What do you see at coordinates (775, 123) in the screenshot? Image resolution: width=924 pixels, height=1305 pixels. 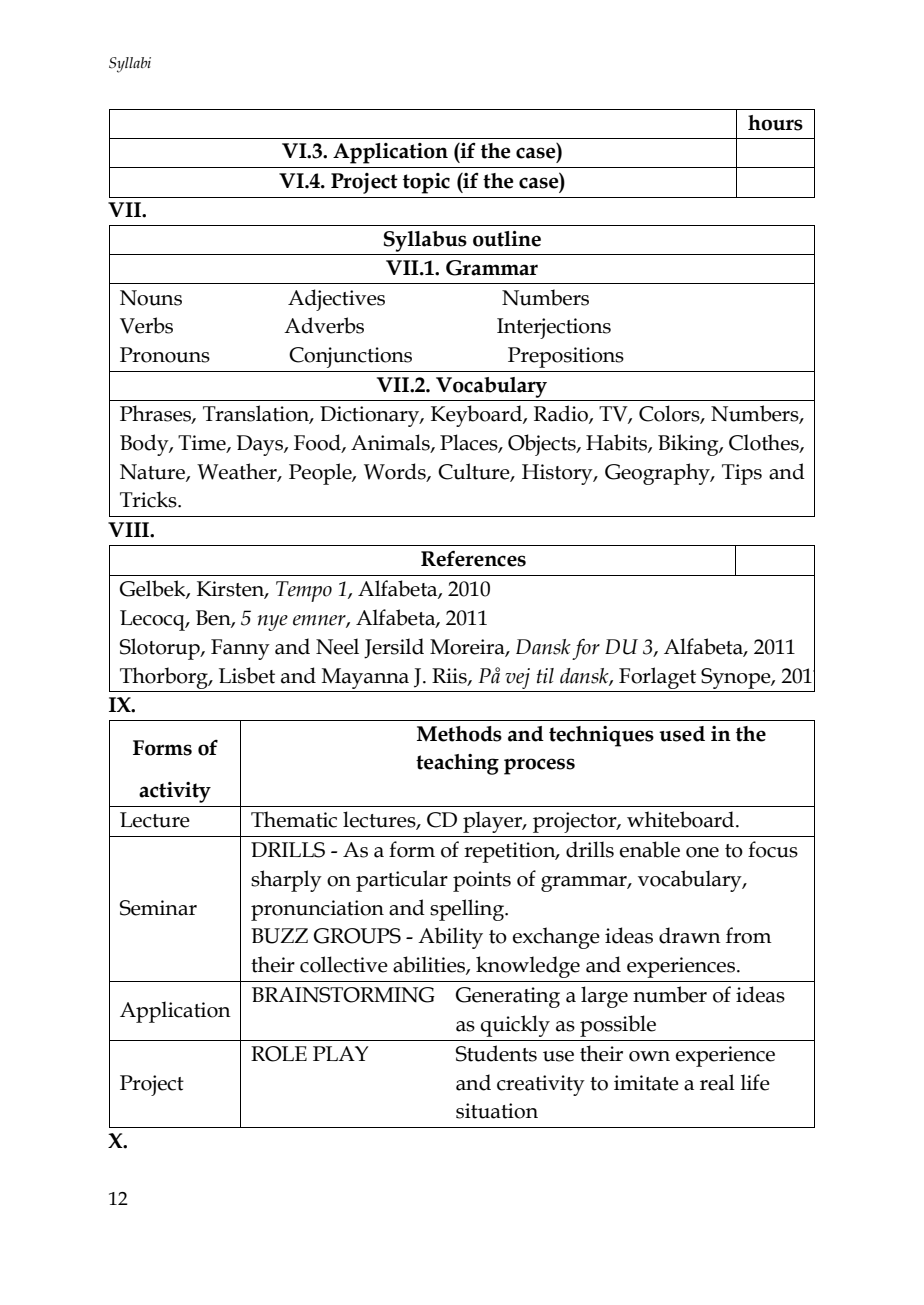 I see `hours` at bounding box center [775, 123].
